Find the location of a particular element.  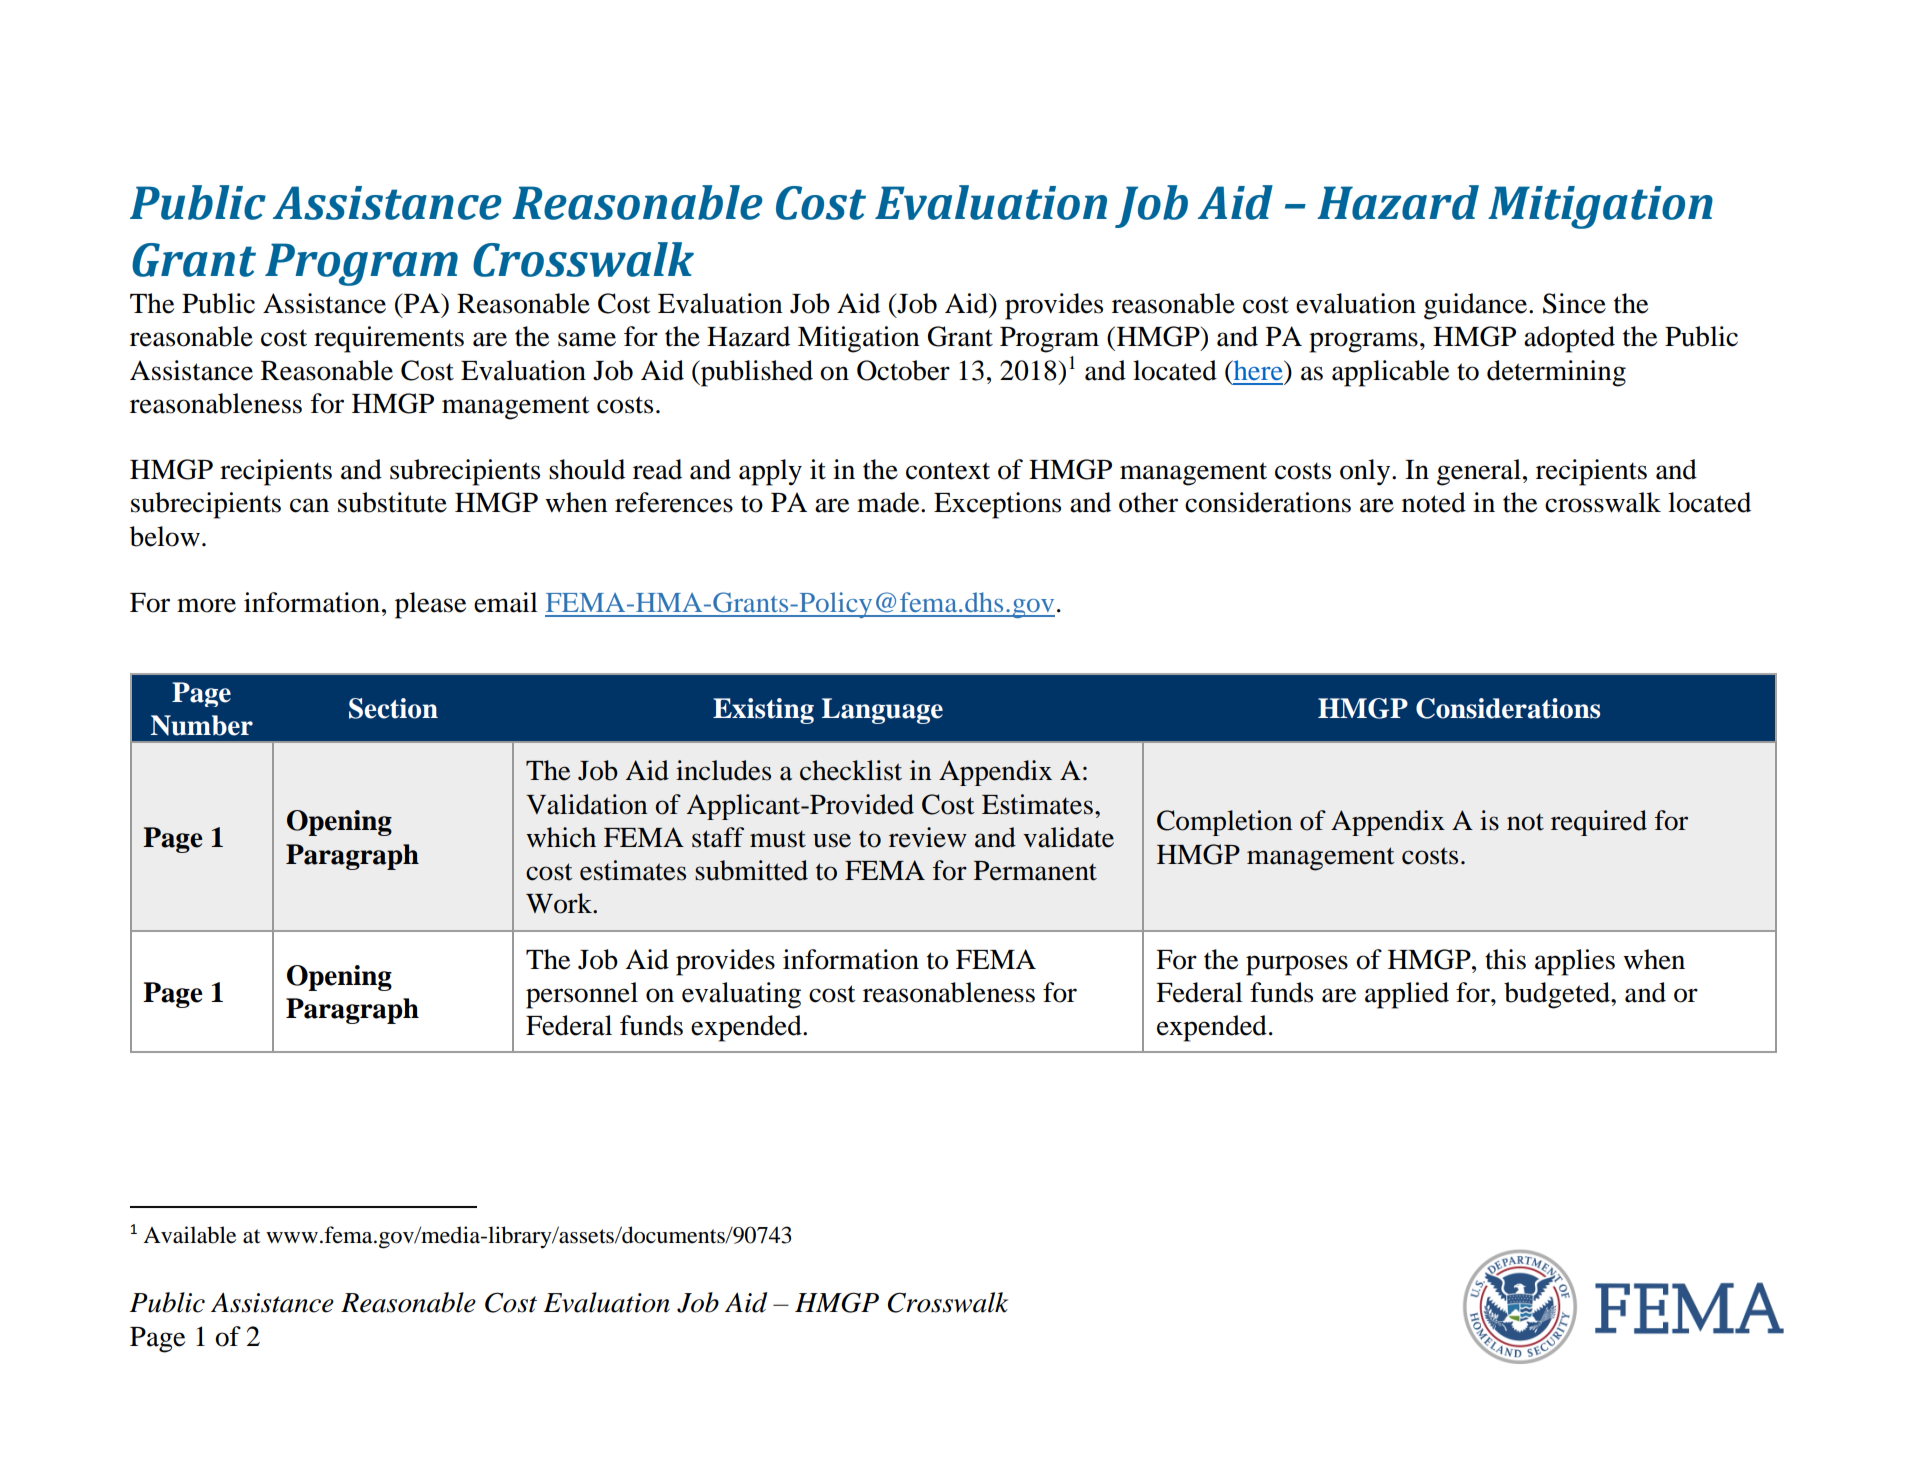

substitute is located at coordinates (392, 502).
